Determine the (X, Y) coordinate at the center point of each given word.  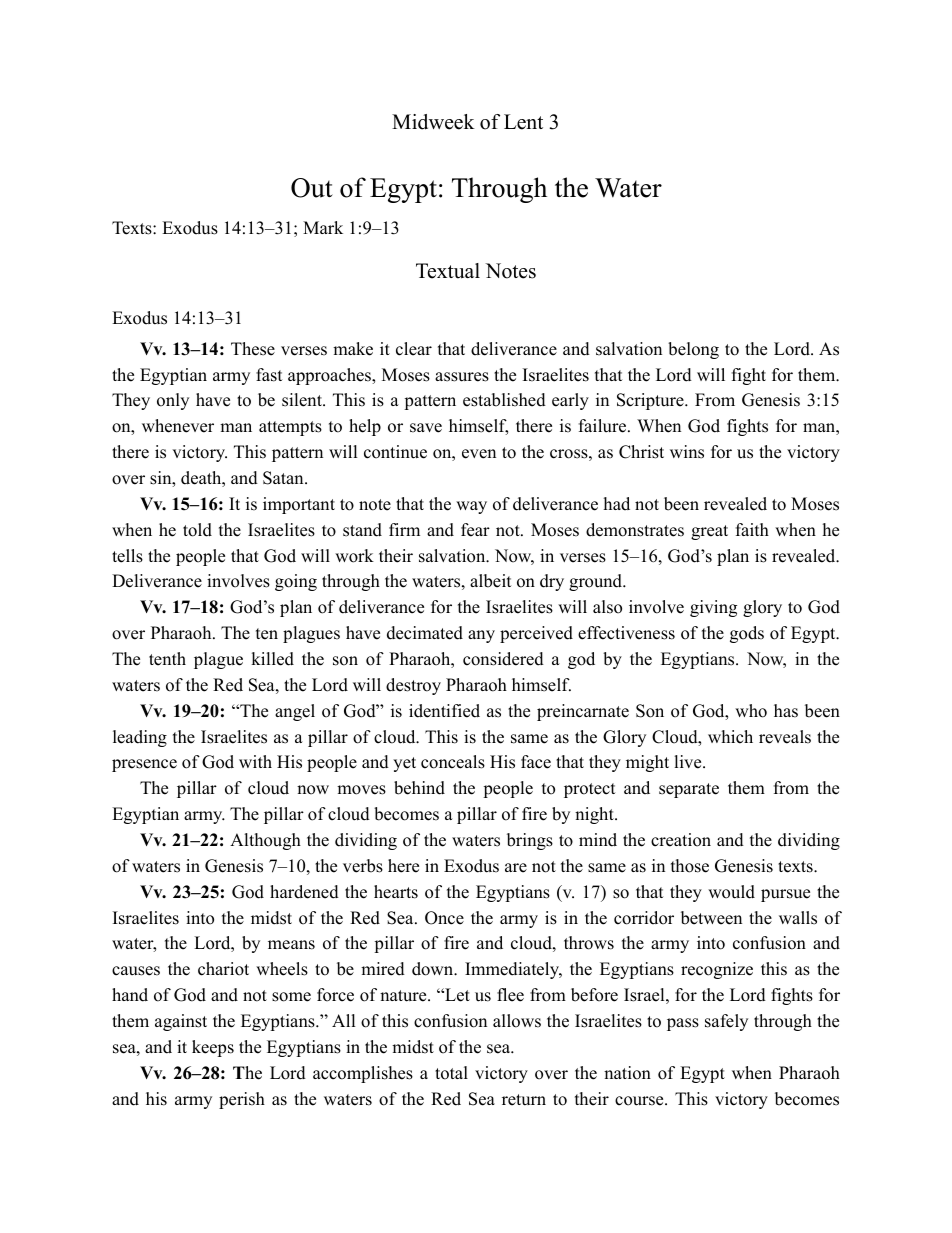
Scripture (651, 401)
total (451, 1073)
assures (462, 377)
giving (713, 608)
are (516, 868)
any (481, 636)
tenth (167, 659)
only (173, 401)
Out (312, 188)
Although (265, 841)
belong (693, 350)
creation (681, 840)
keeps (213, 1048)
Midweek (433, 122)
